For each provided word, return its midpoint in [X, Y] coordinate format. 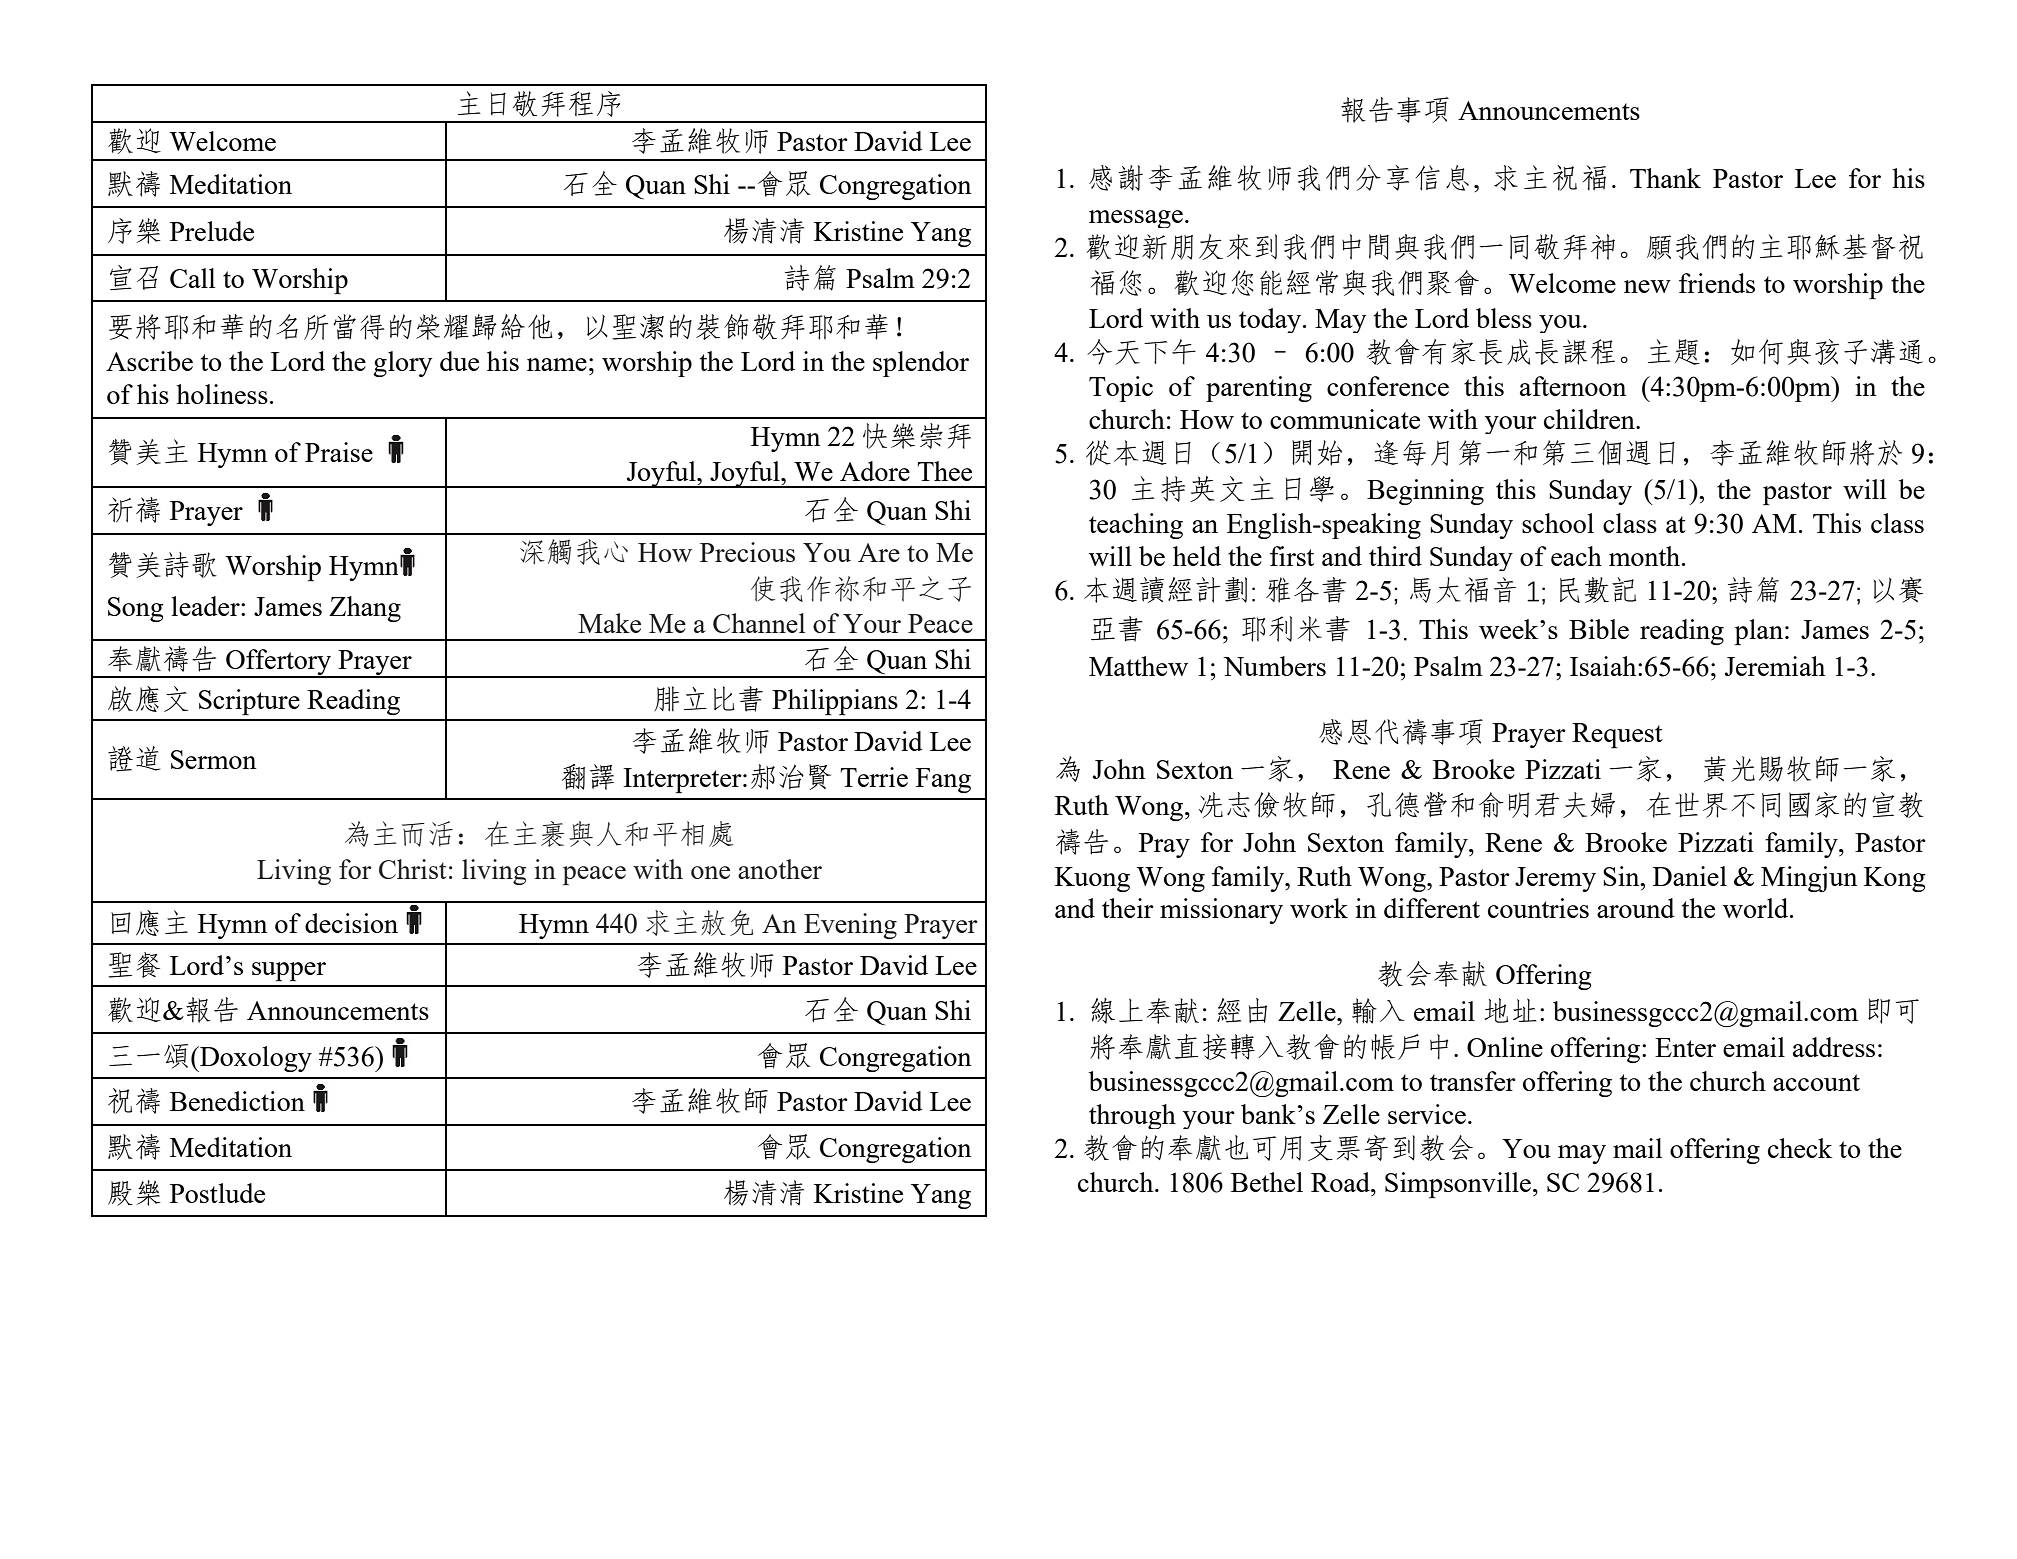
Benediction [237, 1101]
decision [351, 923]
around [1636, 908]
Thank [1665, 178]
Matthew [1138, 666]
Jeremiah [1775, 666]
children [1590, 419]
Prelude [212, 231]
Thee [944, 471]
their [1128, 908]
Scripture [249, 702]
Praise [339, 452]
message [1136, 219]
